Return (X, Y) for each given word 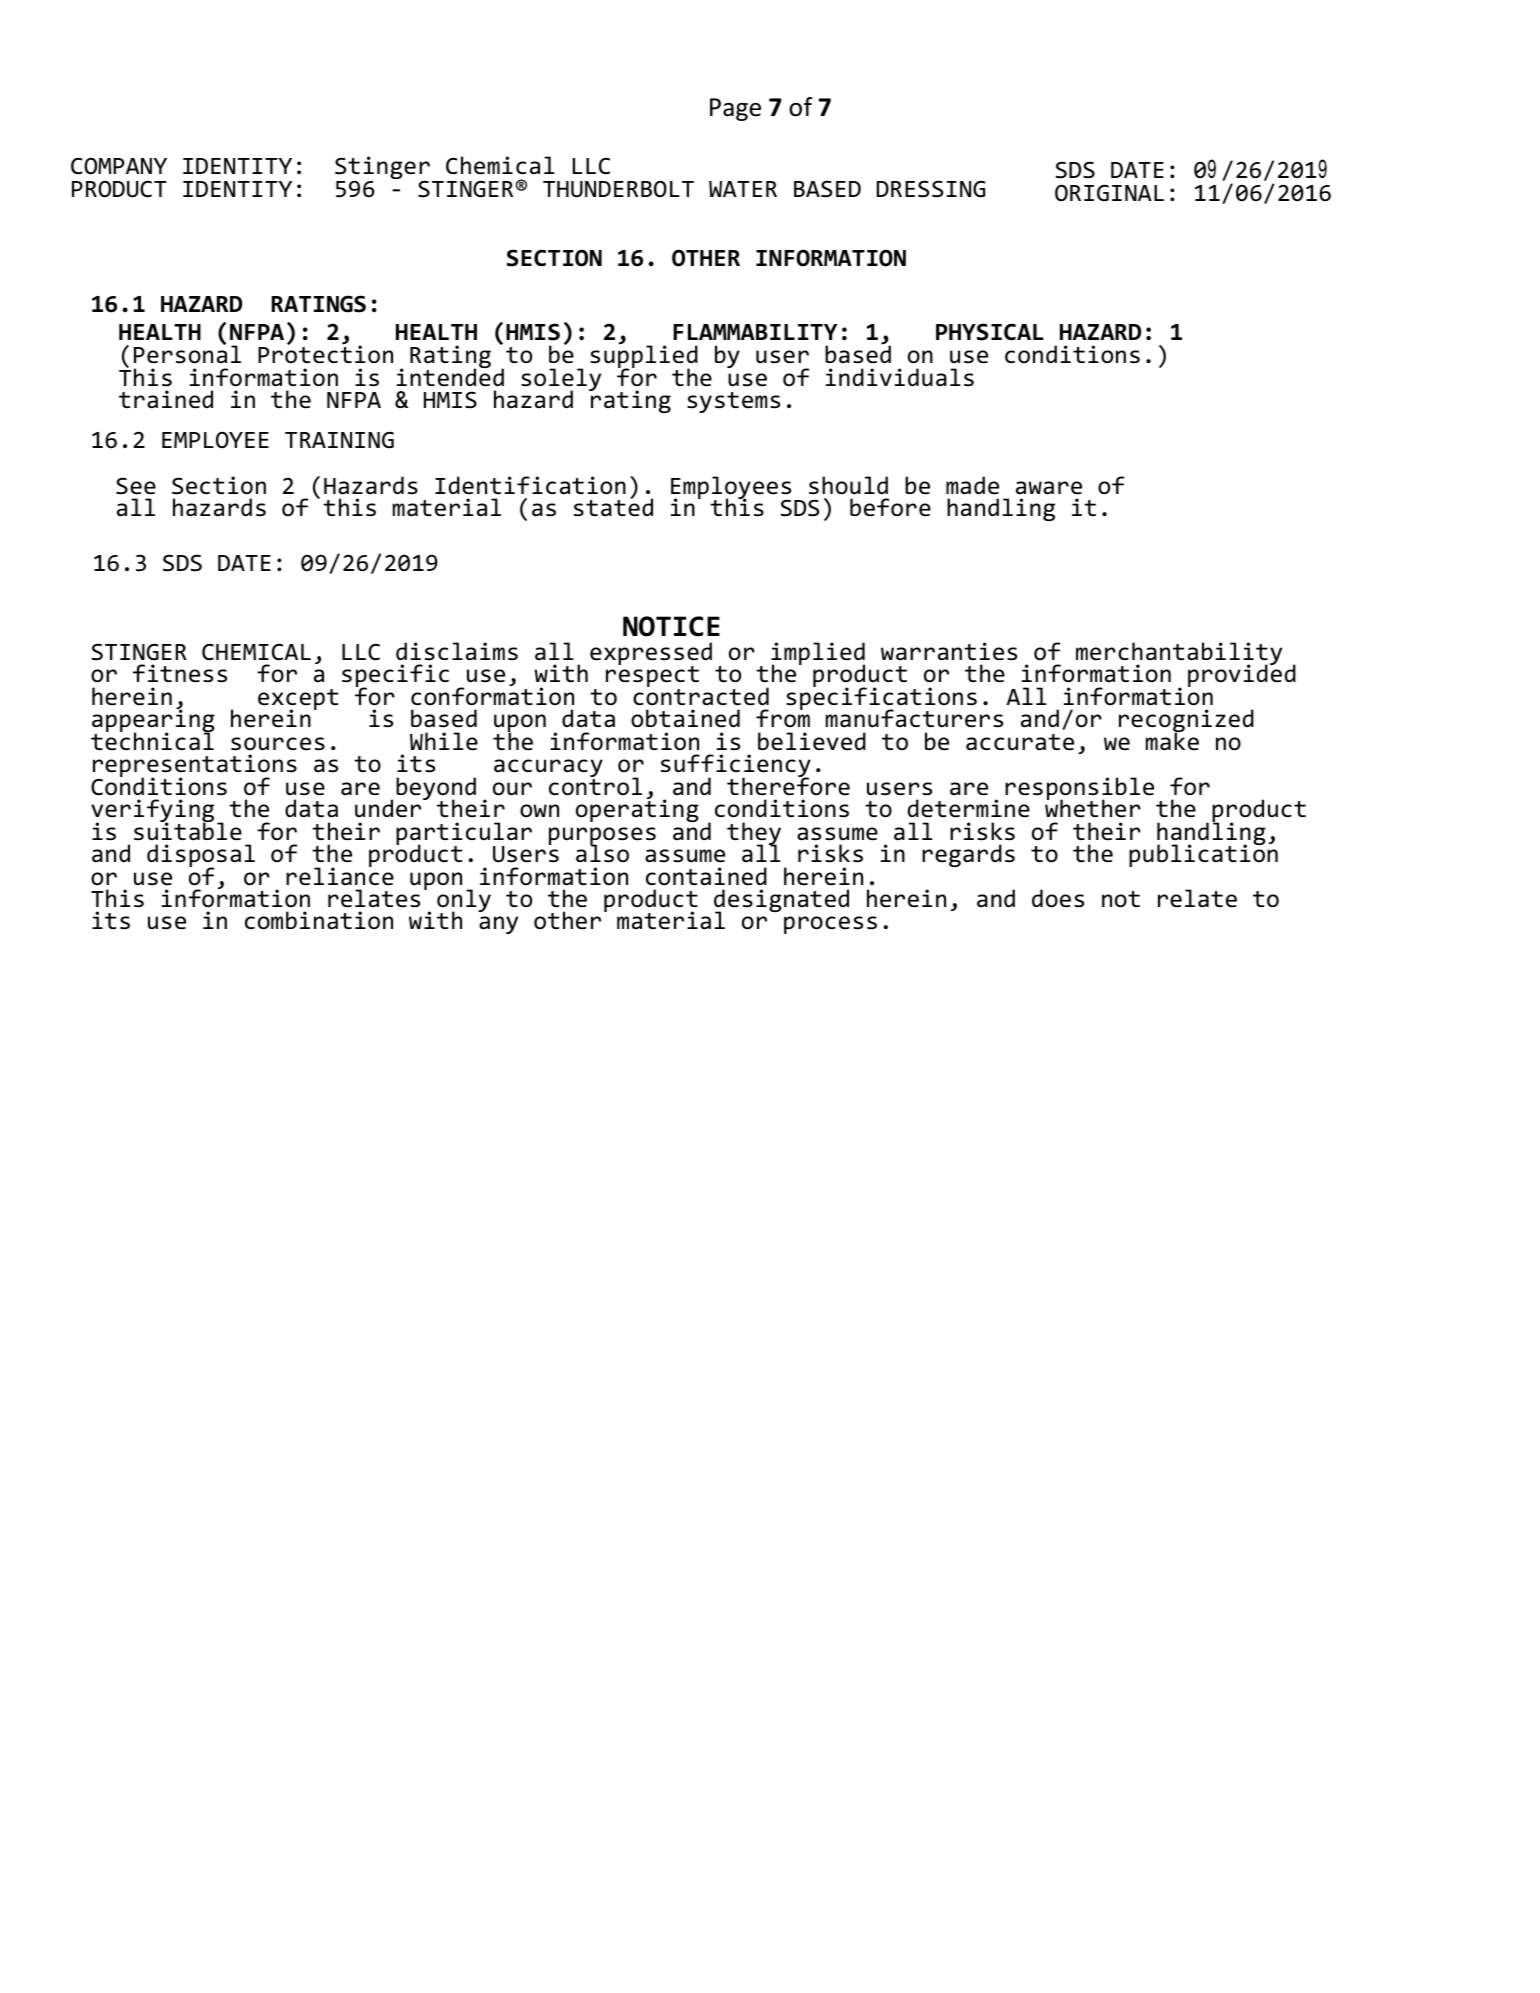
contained (706, 876)
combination (319, 920)
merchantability (1179, 655)
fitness (180, 673)
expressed (651, 655)
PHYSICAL (990, 332)
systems (733, 402)
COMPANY (119, 166)
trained (166, 399)
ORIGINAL (1109, 193)
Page (735, 109)
